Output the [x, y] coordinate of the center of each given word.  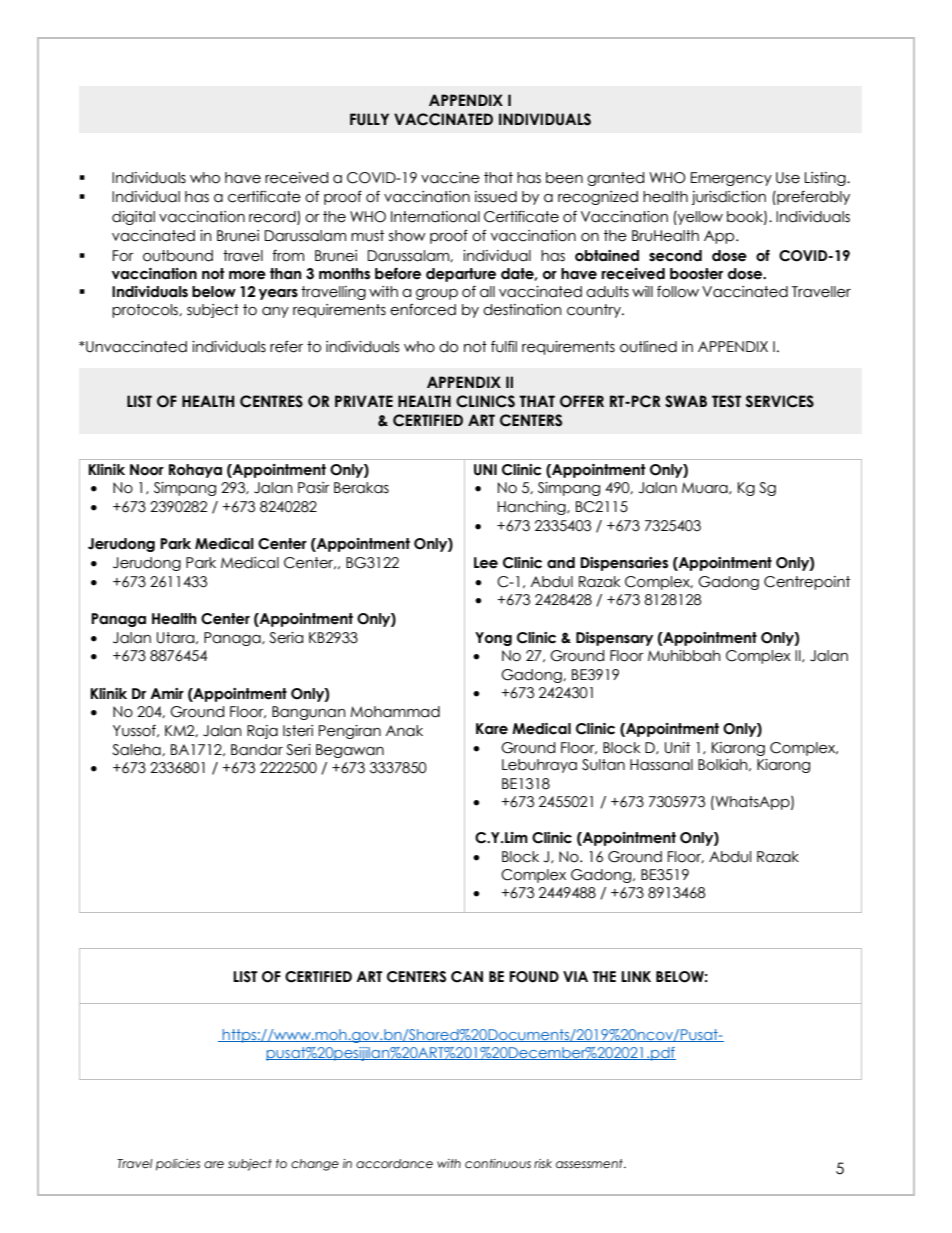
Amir [167, 693]
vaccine [450, 178]
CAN [467, 977]
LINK [636, 976]
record [273, 217]
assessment [590, 1163]
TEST [726, 401]
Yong [493, 639]
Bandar [257, 750]
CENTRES [271, 401]
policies [178, 1165]
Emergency [731, 179]
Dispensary [614, 639]
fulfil [504, 347]
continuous [498, 1163]
